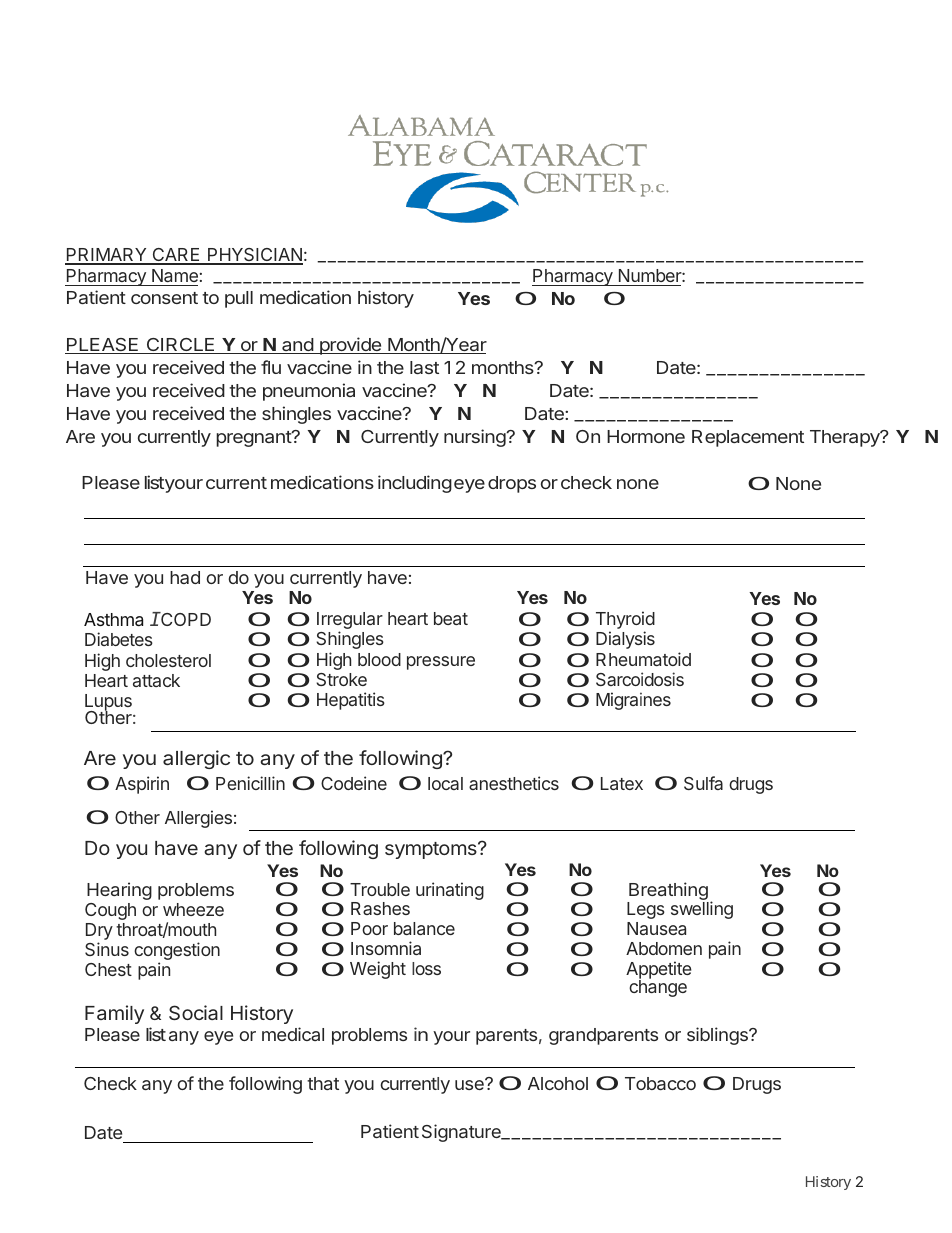 The image size is (952, 1233). Describe the element at coordinates (175, 275) in the screenshot. I see `Name` at that location.
